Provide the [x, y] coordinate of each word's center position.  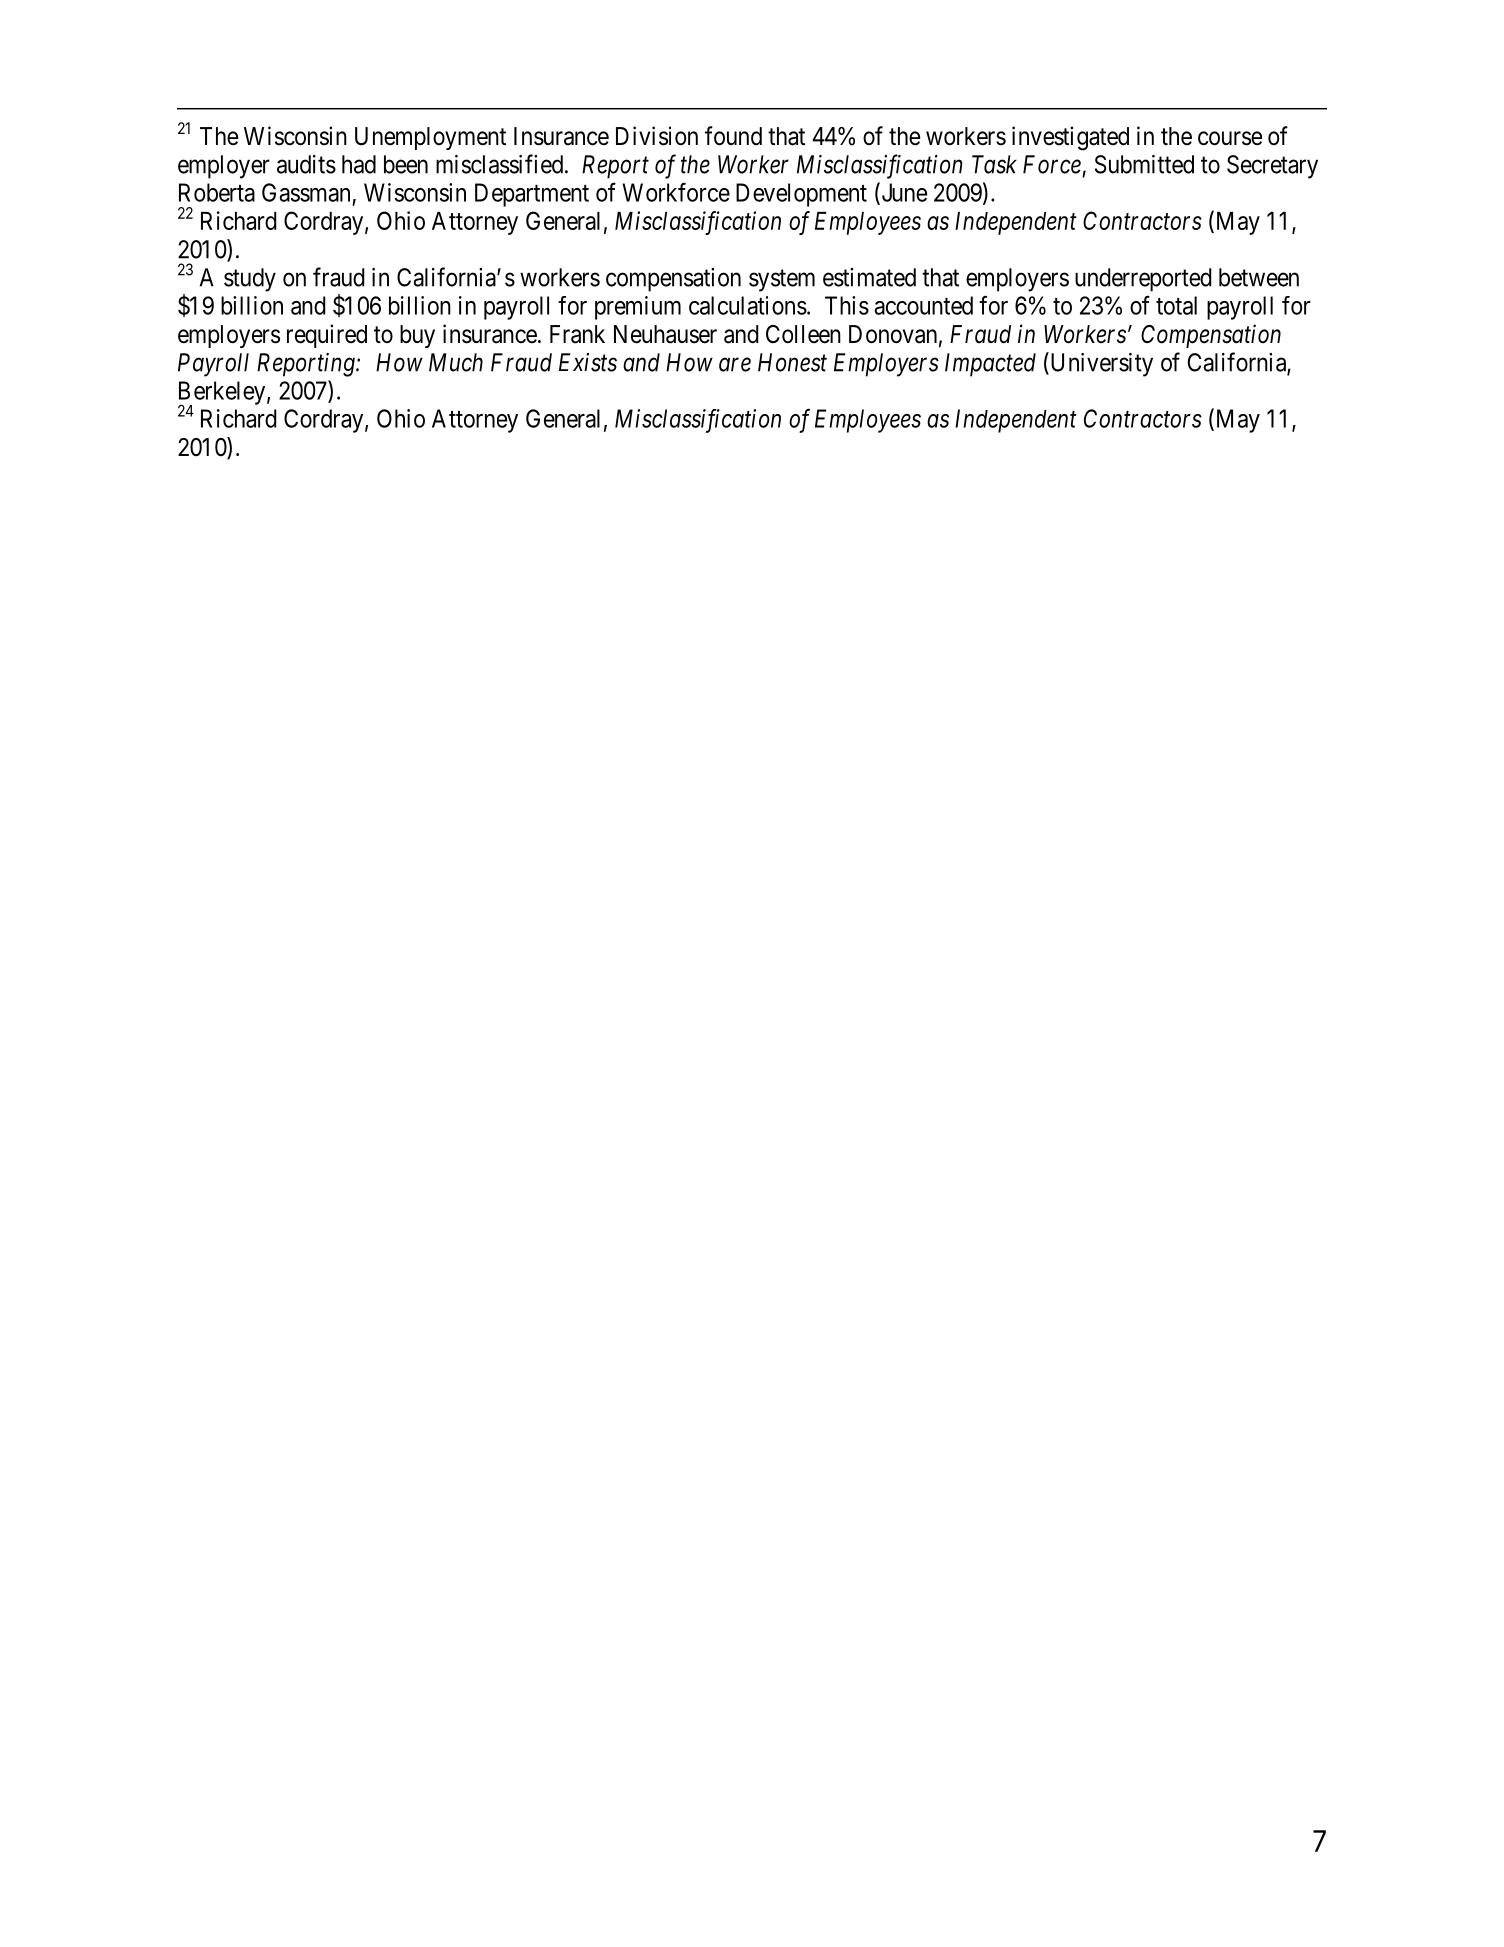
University [1100, 364]
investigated [1070, 138]
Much [456, 362]
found [733, 136]
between [1259, 277]
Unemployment [430, 138]
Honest [792, 362]
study [250, 280]
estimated [869, 277]
